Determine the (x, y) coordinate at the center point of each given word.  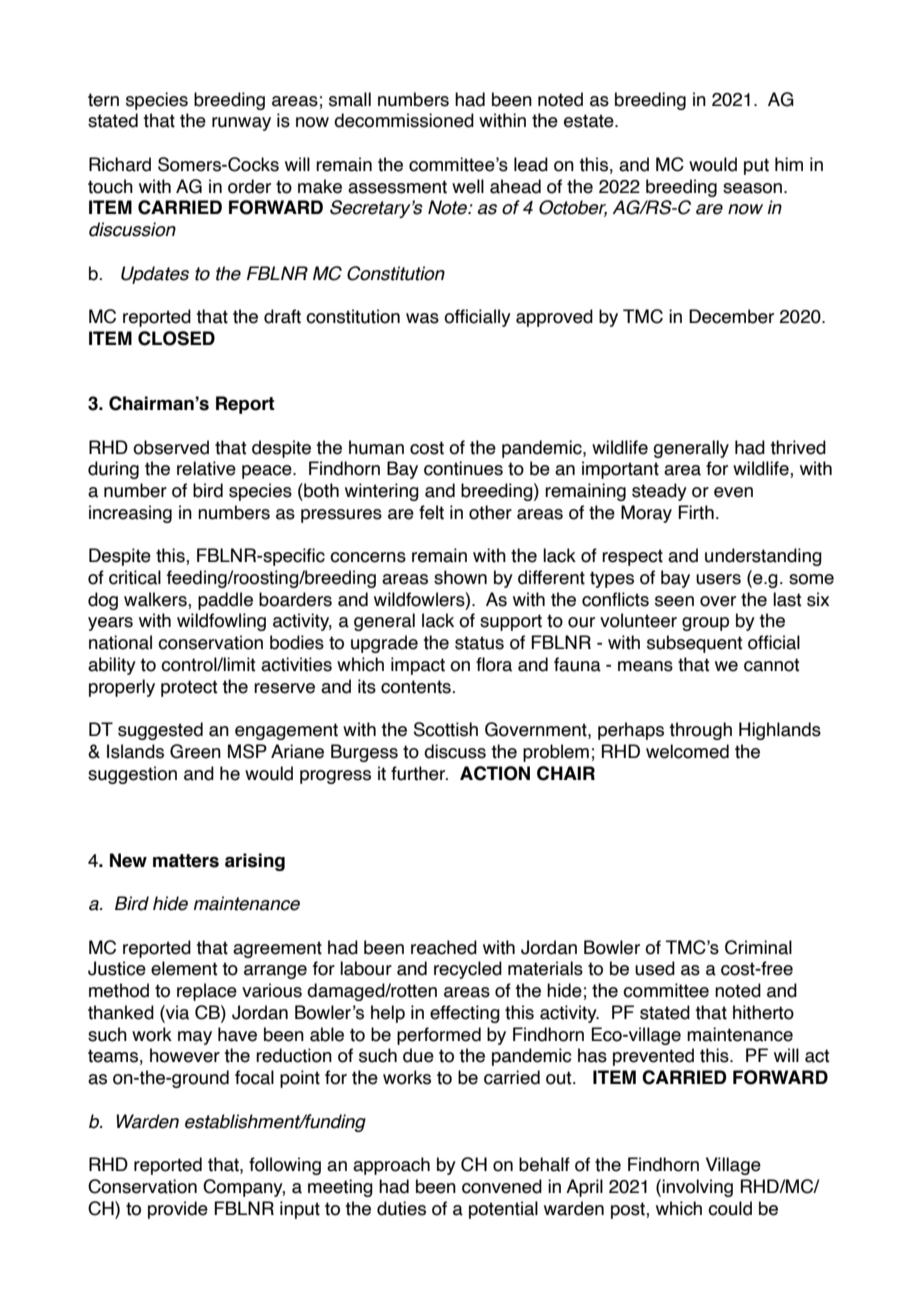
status (479, 643)
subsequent (695, 644)
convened (502, 1186)
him (789, 164)
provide (178, 1210)
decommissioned (404, 120)
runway (241, 124)
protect (189, 688)
